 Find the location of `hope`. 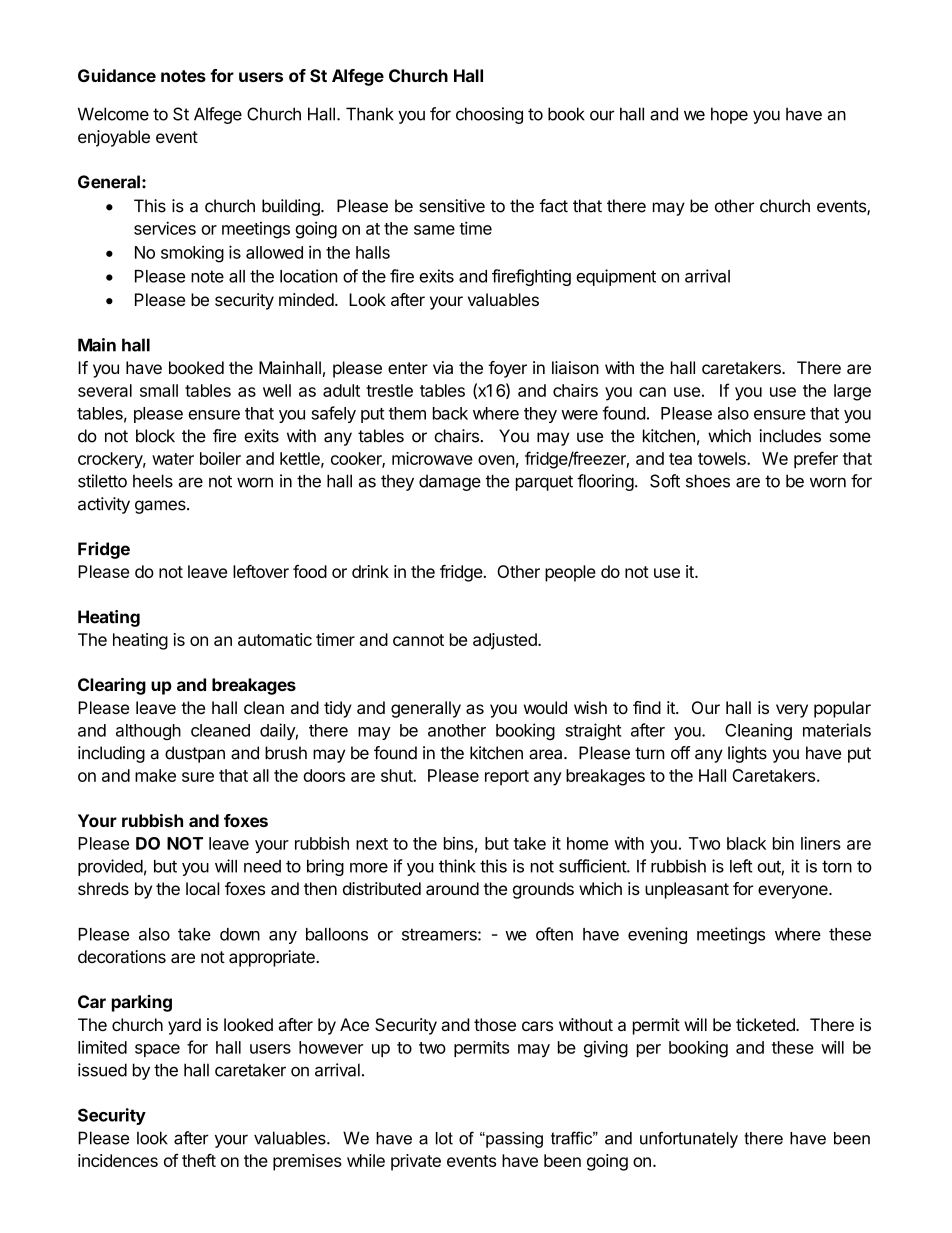

hope is located at coordinates (729, 115).
